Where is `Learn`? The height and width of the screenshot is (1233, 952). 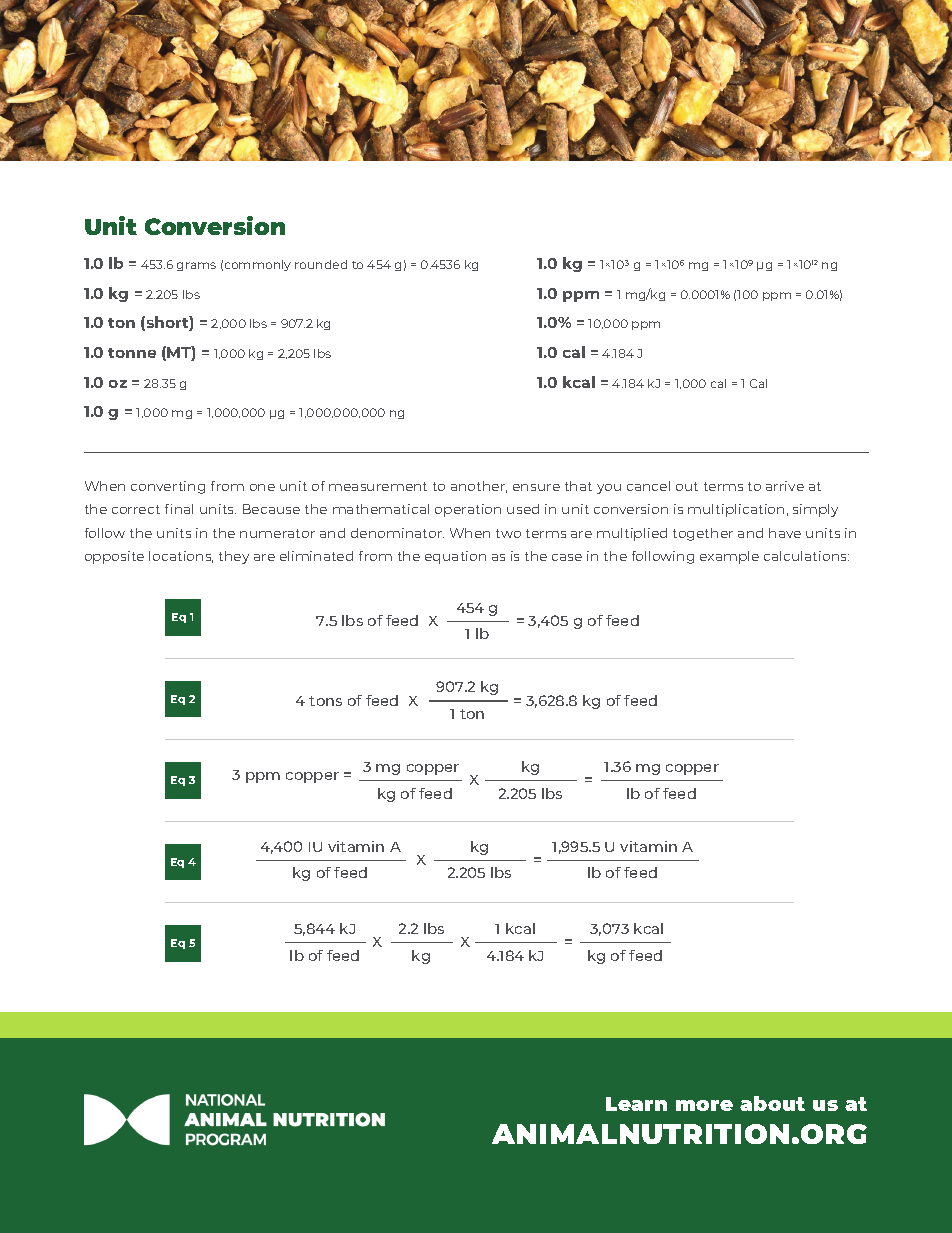 Learn is located at coordinates (636, 1104).
